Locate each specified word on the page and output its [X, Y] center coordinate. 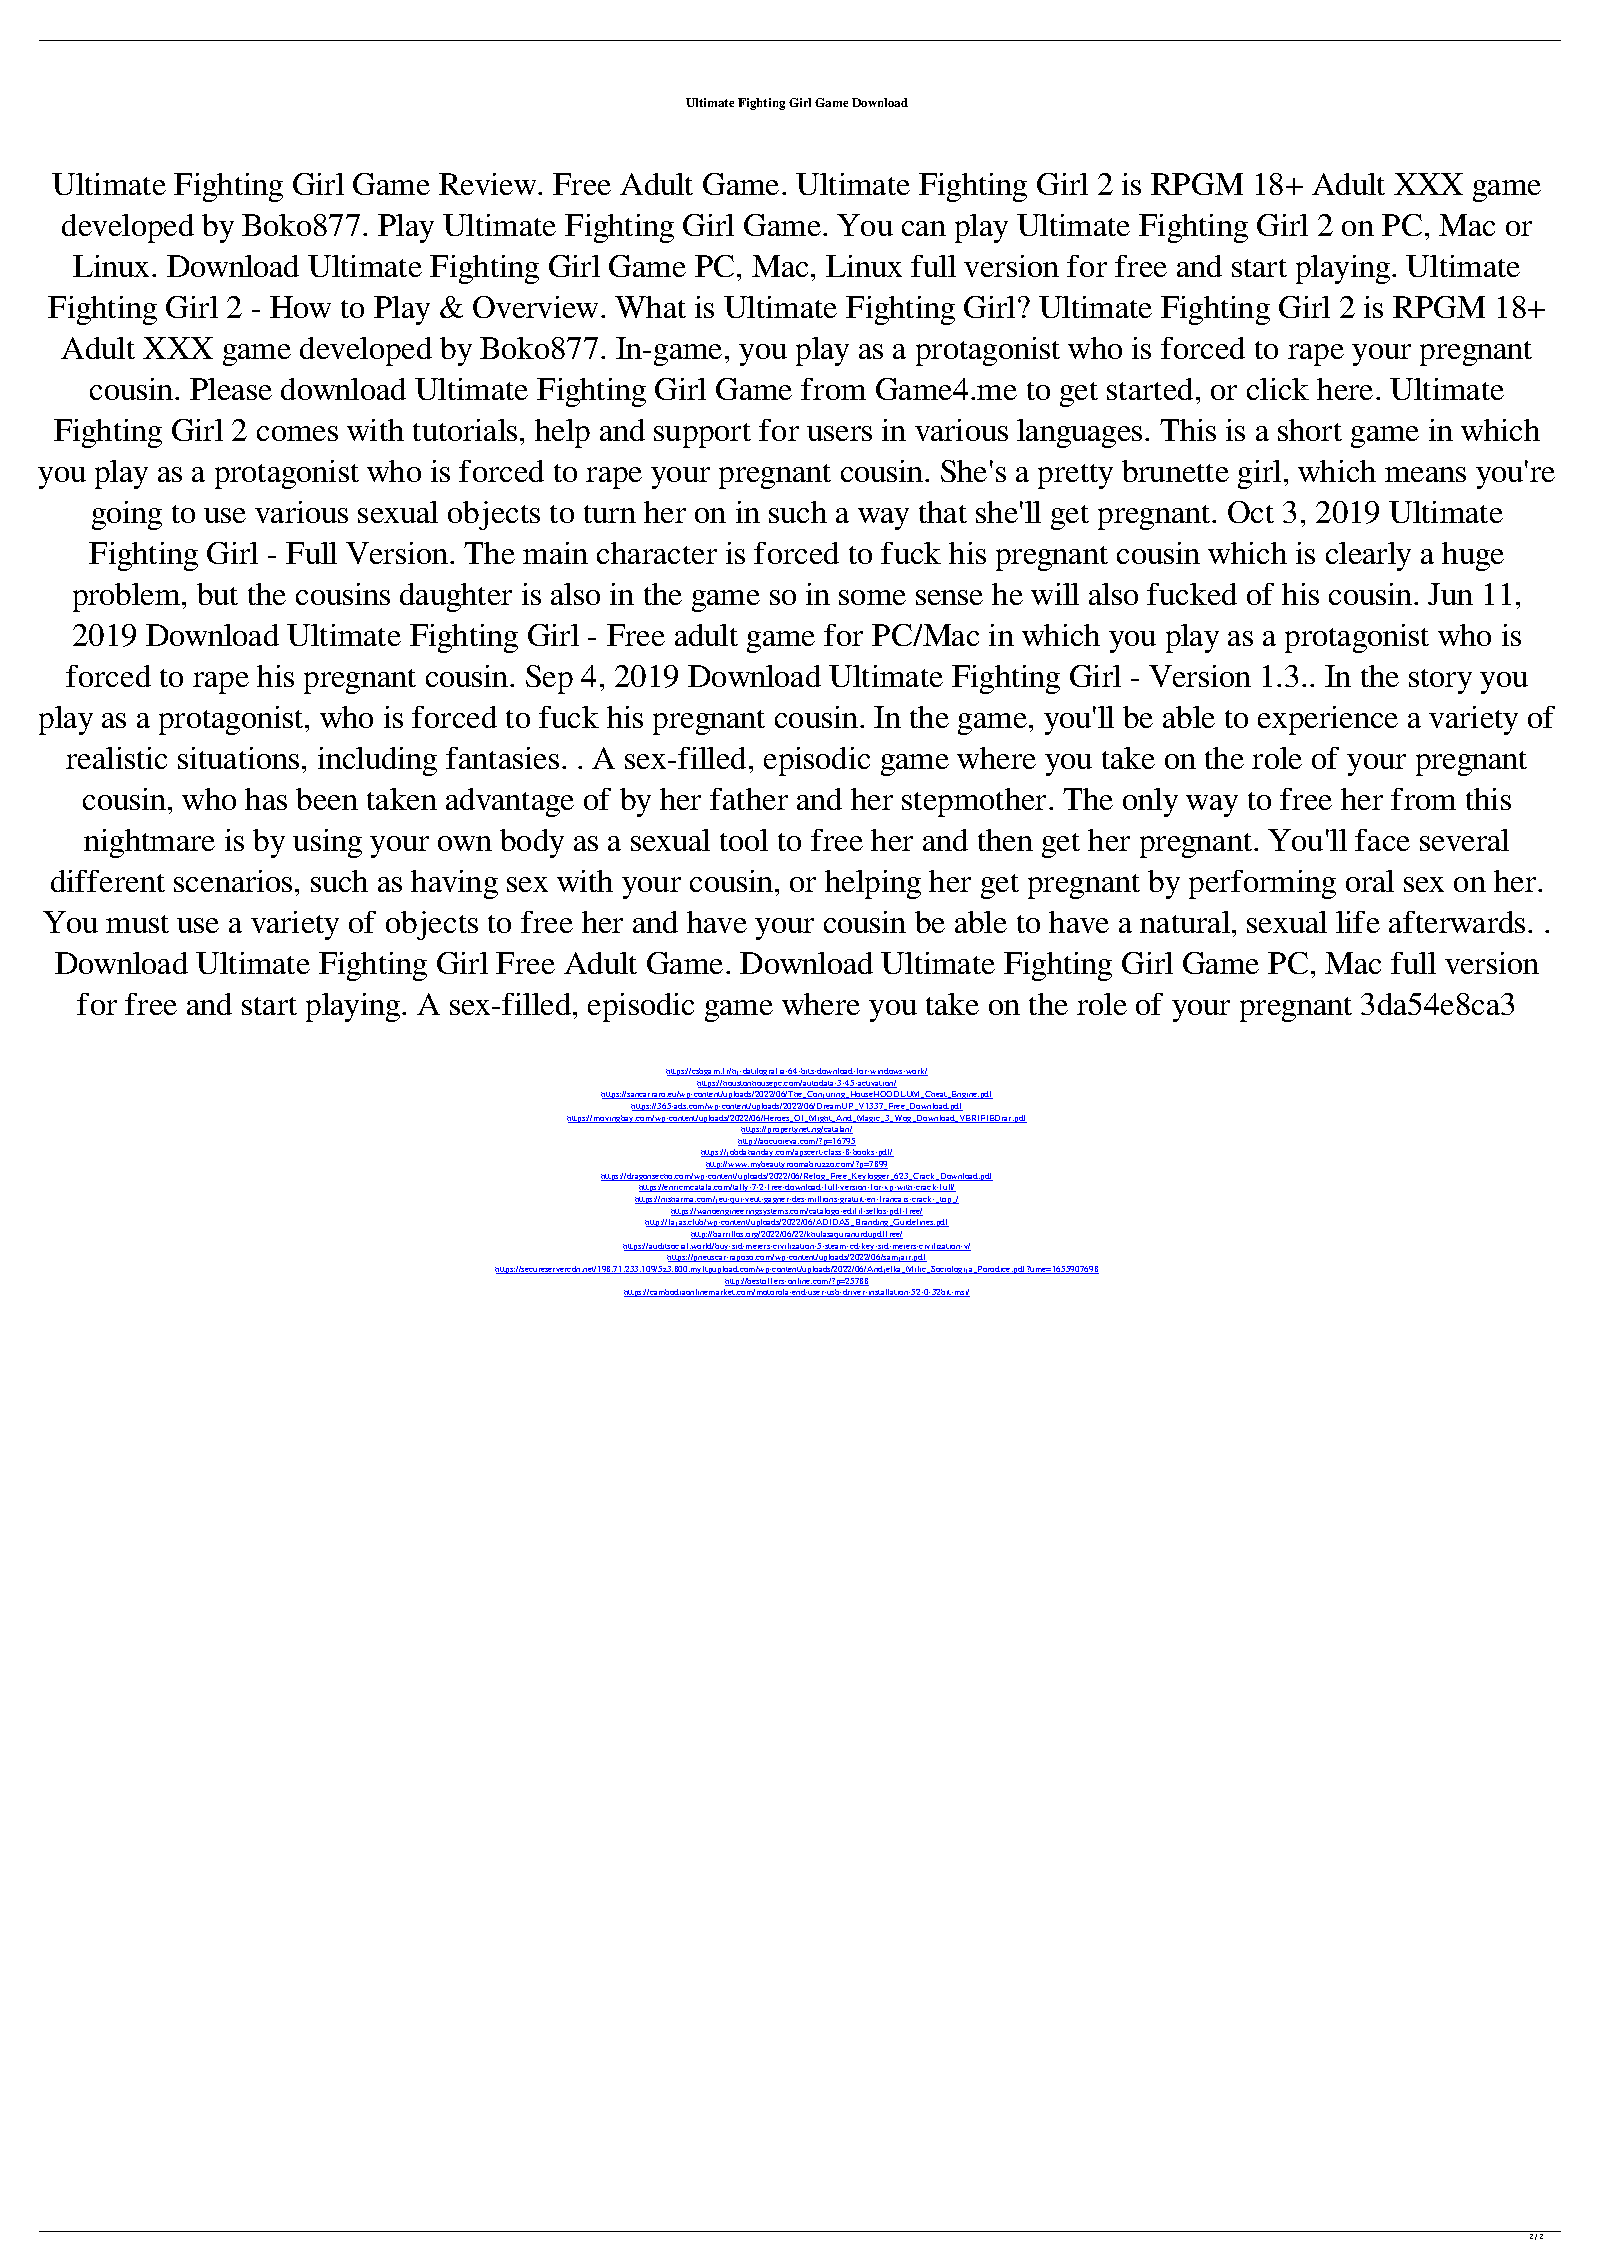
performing [1262, 884]
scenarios [233, 881]
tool [744, 840]
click [1278, 389]
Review [489, 184]
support [702, 435]
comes [297, 433]
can [924, 228]
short [1310, 430]
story [1440, 681]
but [217, 594]
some [872, 597]
